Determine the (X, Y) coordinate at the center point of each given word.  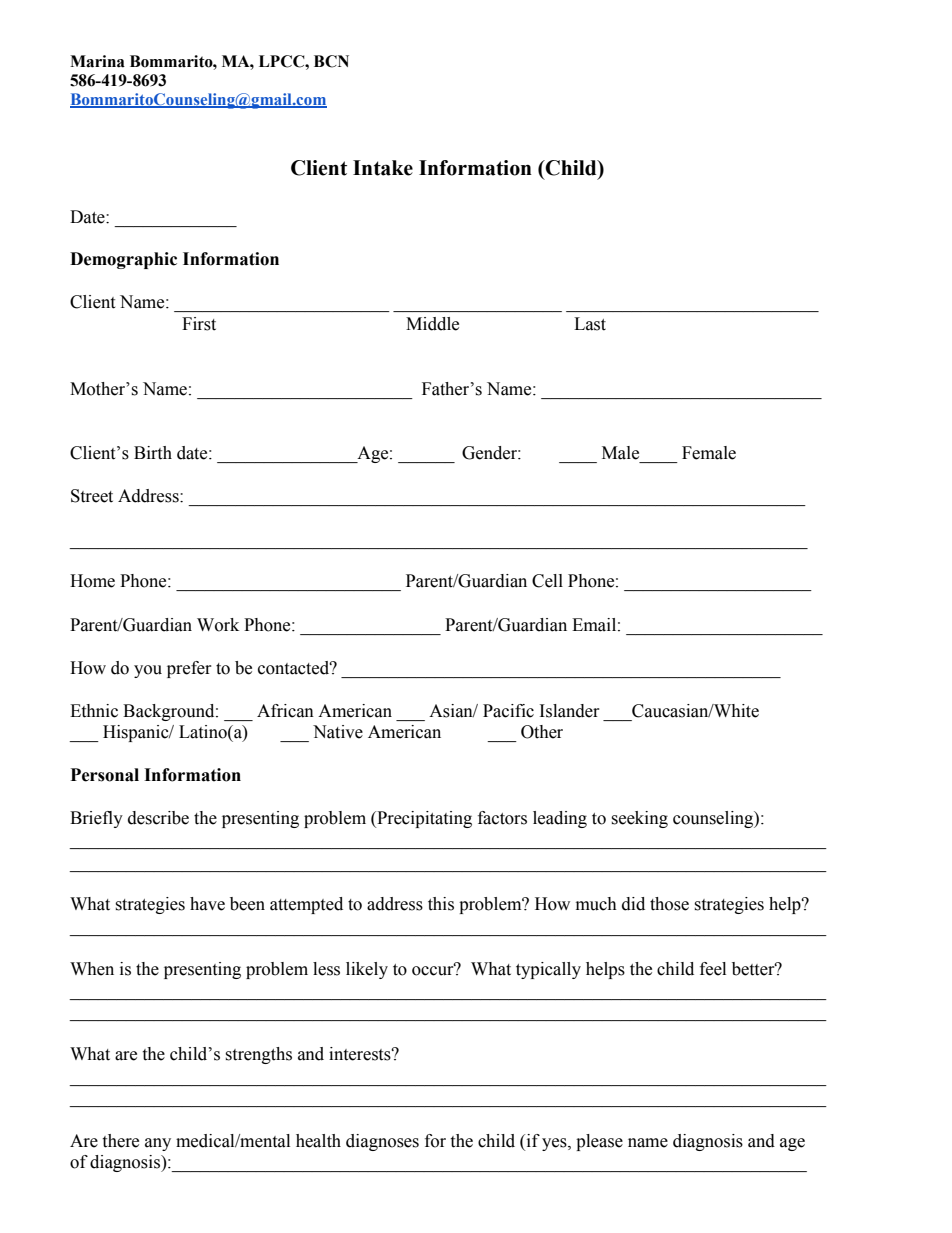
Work (218, 625)
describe (158, 818)
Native (338, 732)
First (199, 324)
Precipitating (423, 819)
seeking (639, 819)
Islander (570, 711)
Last (590, 324)
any (158, 1144)
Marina (97, 61)
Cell (547, 581)
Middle (432, 324)
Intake (383, 168)
